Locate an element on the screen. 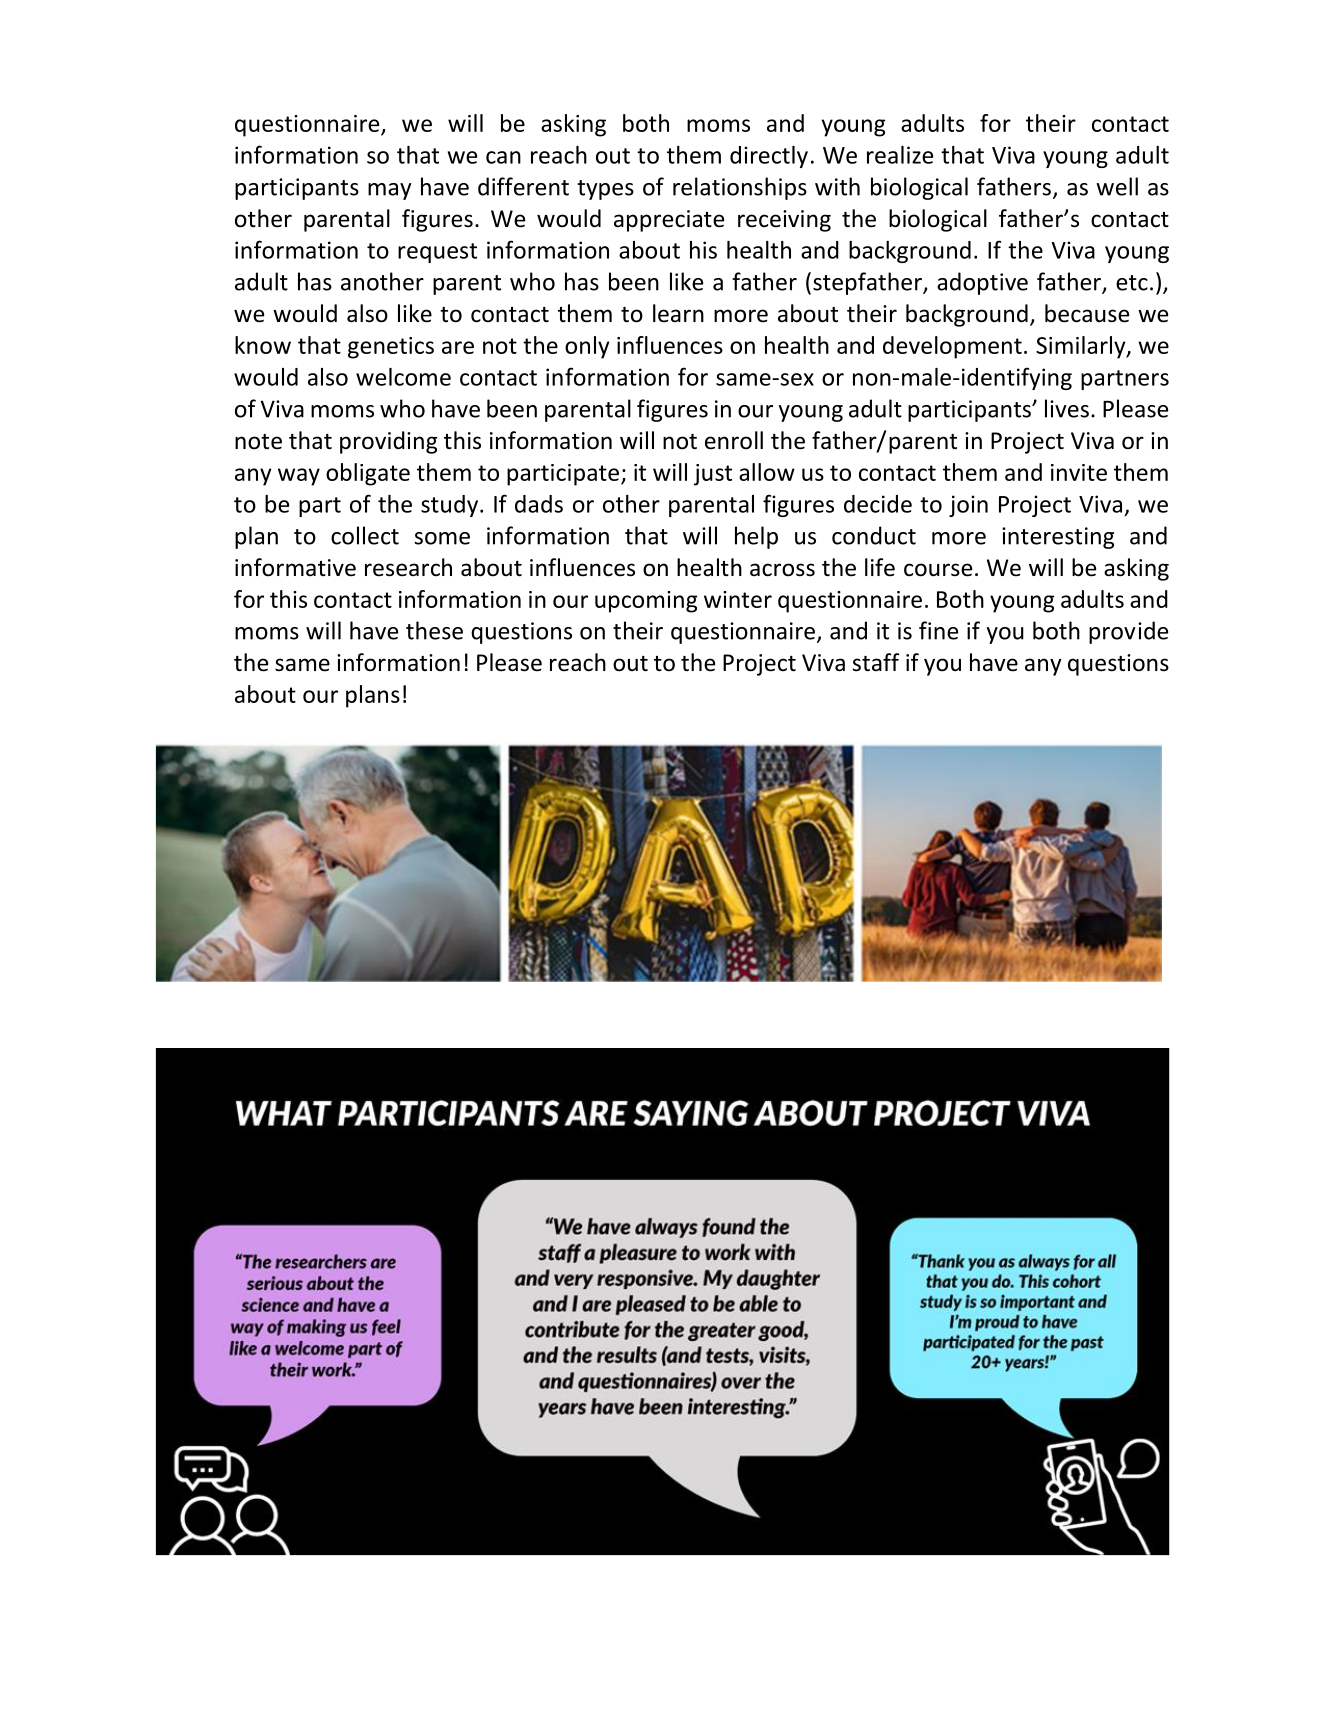 The height and width of the screenshot is (1715, 1325). upcoming is located at coordinates (646, 602).
